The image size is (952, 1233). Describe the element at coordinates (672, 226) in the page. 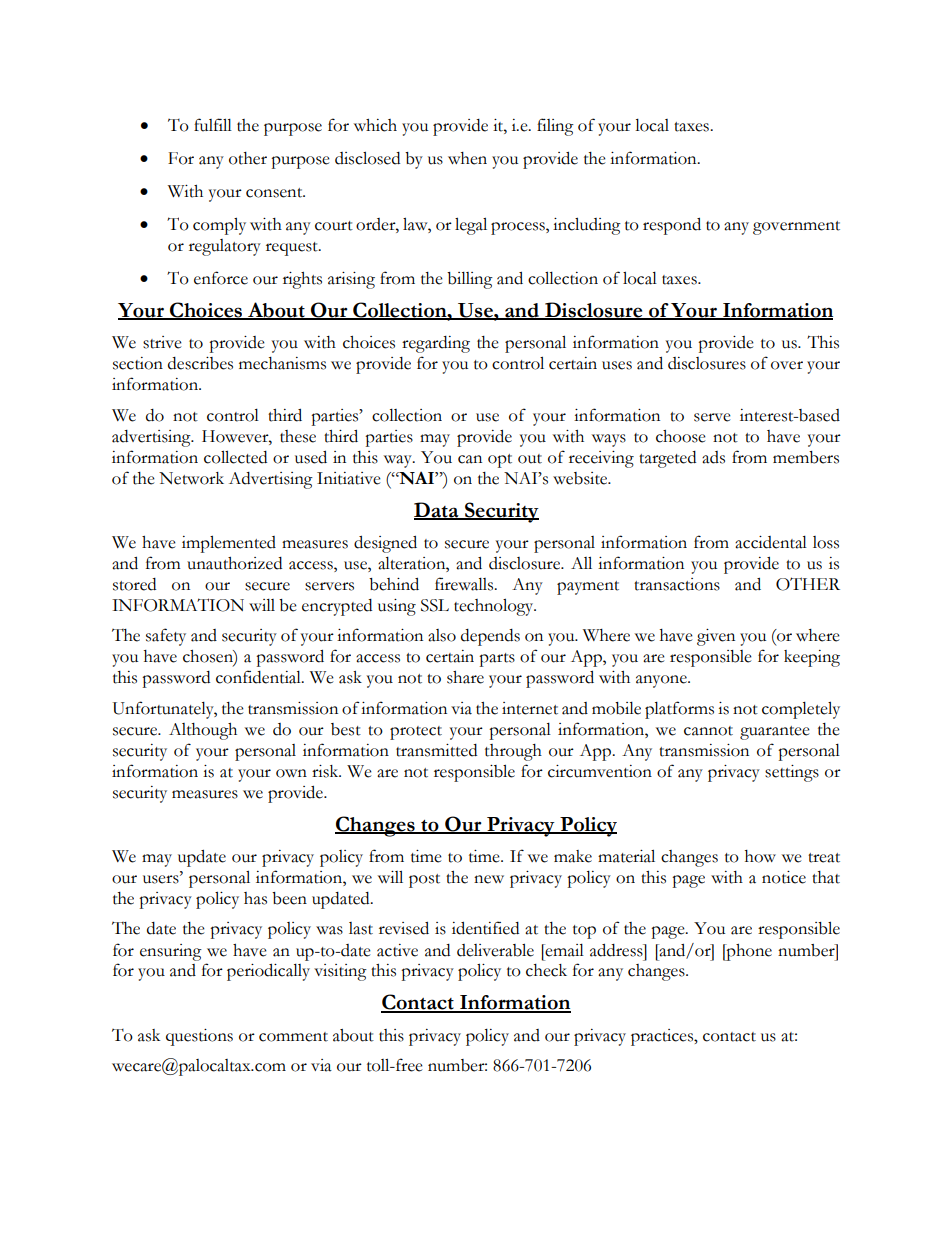

I see `respond` at that location.
